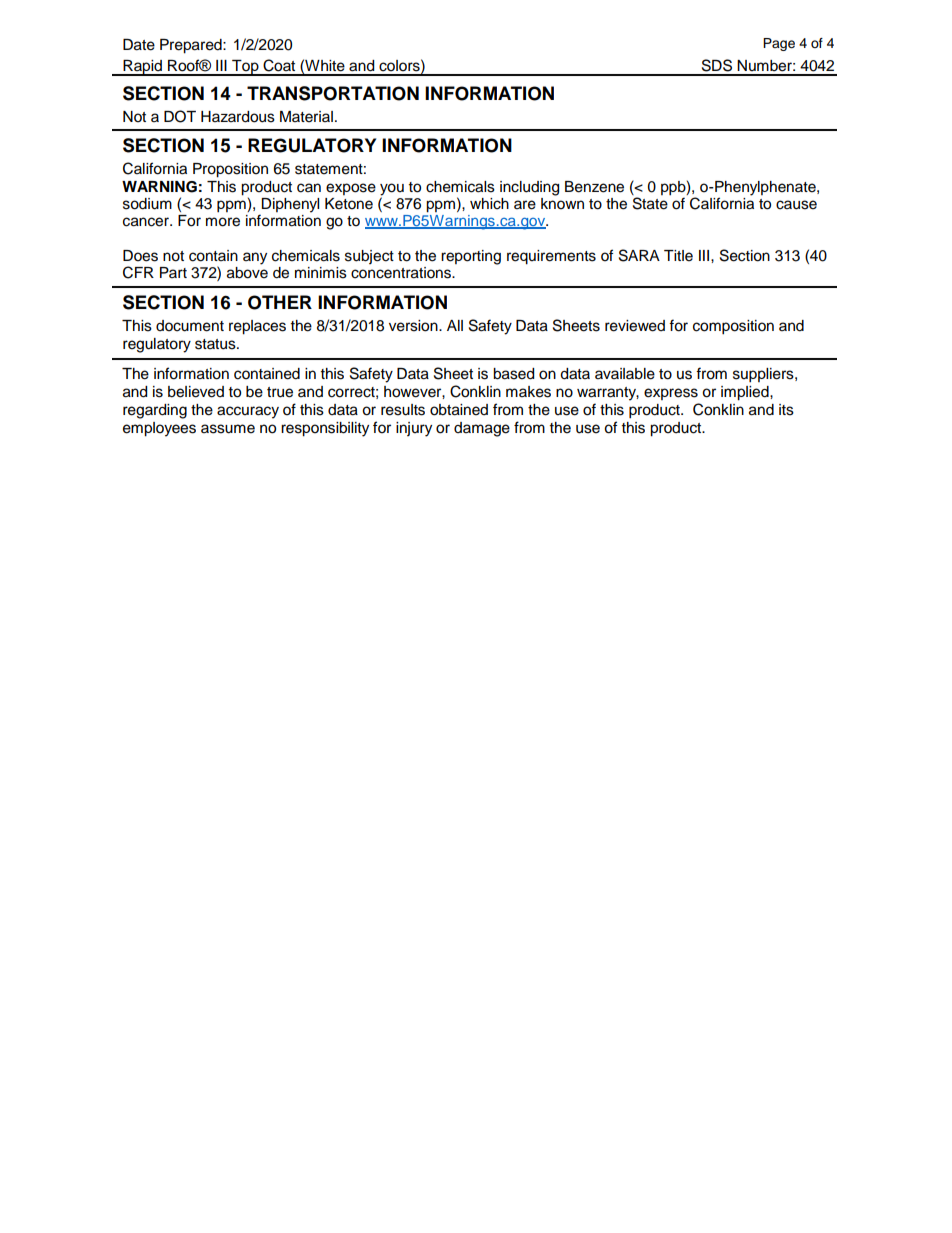 The height and width of the page is (1233, 952). I want to click on SDS, so click(717, 65).
